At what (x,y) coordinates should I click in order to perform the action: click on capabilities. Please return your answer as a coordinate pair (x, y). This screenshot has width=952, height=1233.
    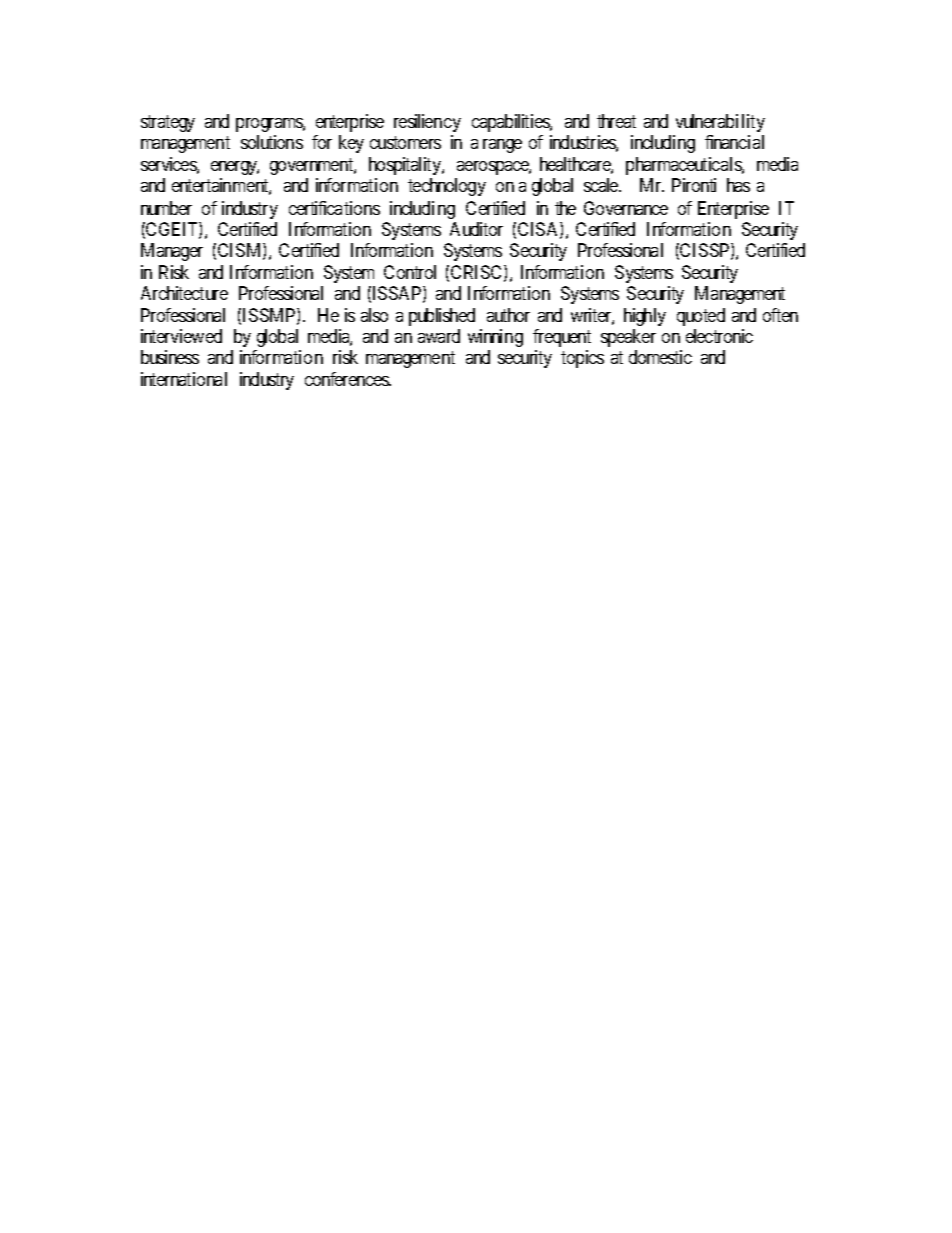
    Looking at the image, I should click on (511, 123).
